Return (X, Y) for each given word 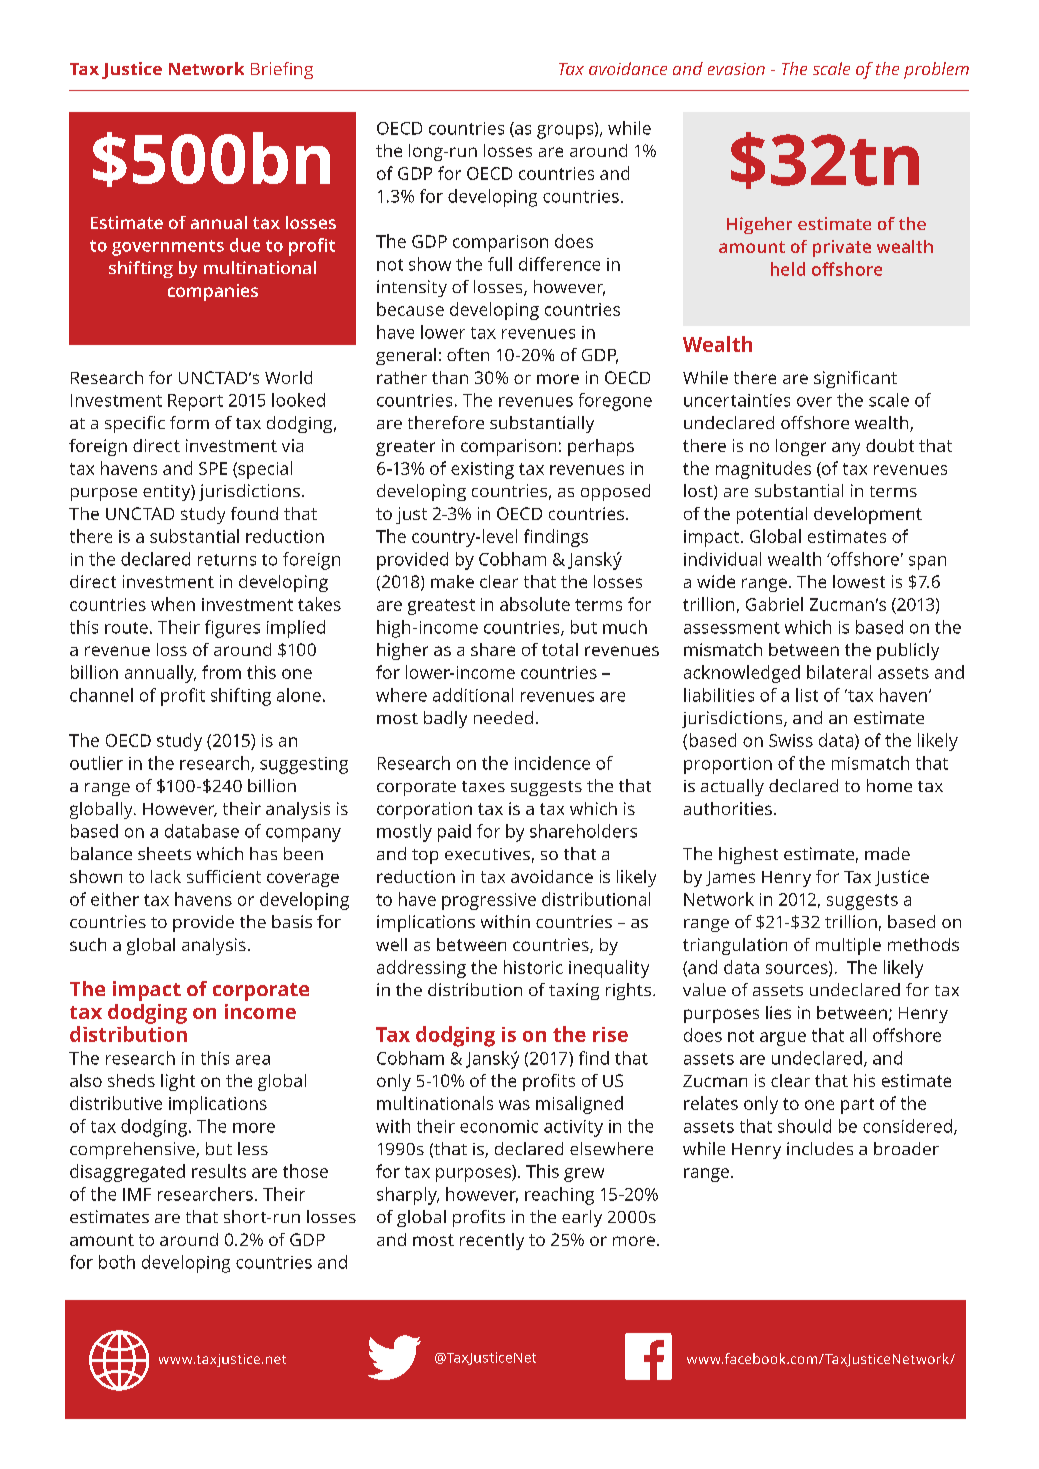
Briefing (282, 70)
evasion (736, 69)
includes (820, 1148)
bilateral (839, 672)
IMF (137, 1194)
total (560, 649)
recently (492, 1241)
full (500, 264)
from (221, 672)
